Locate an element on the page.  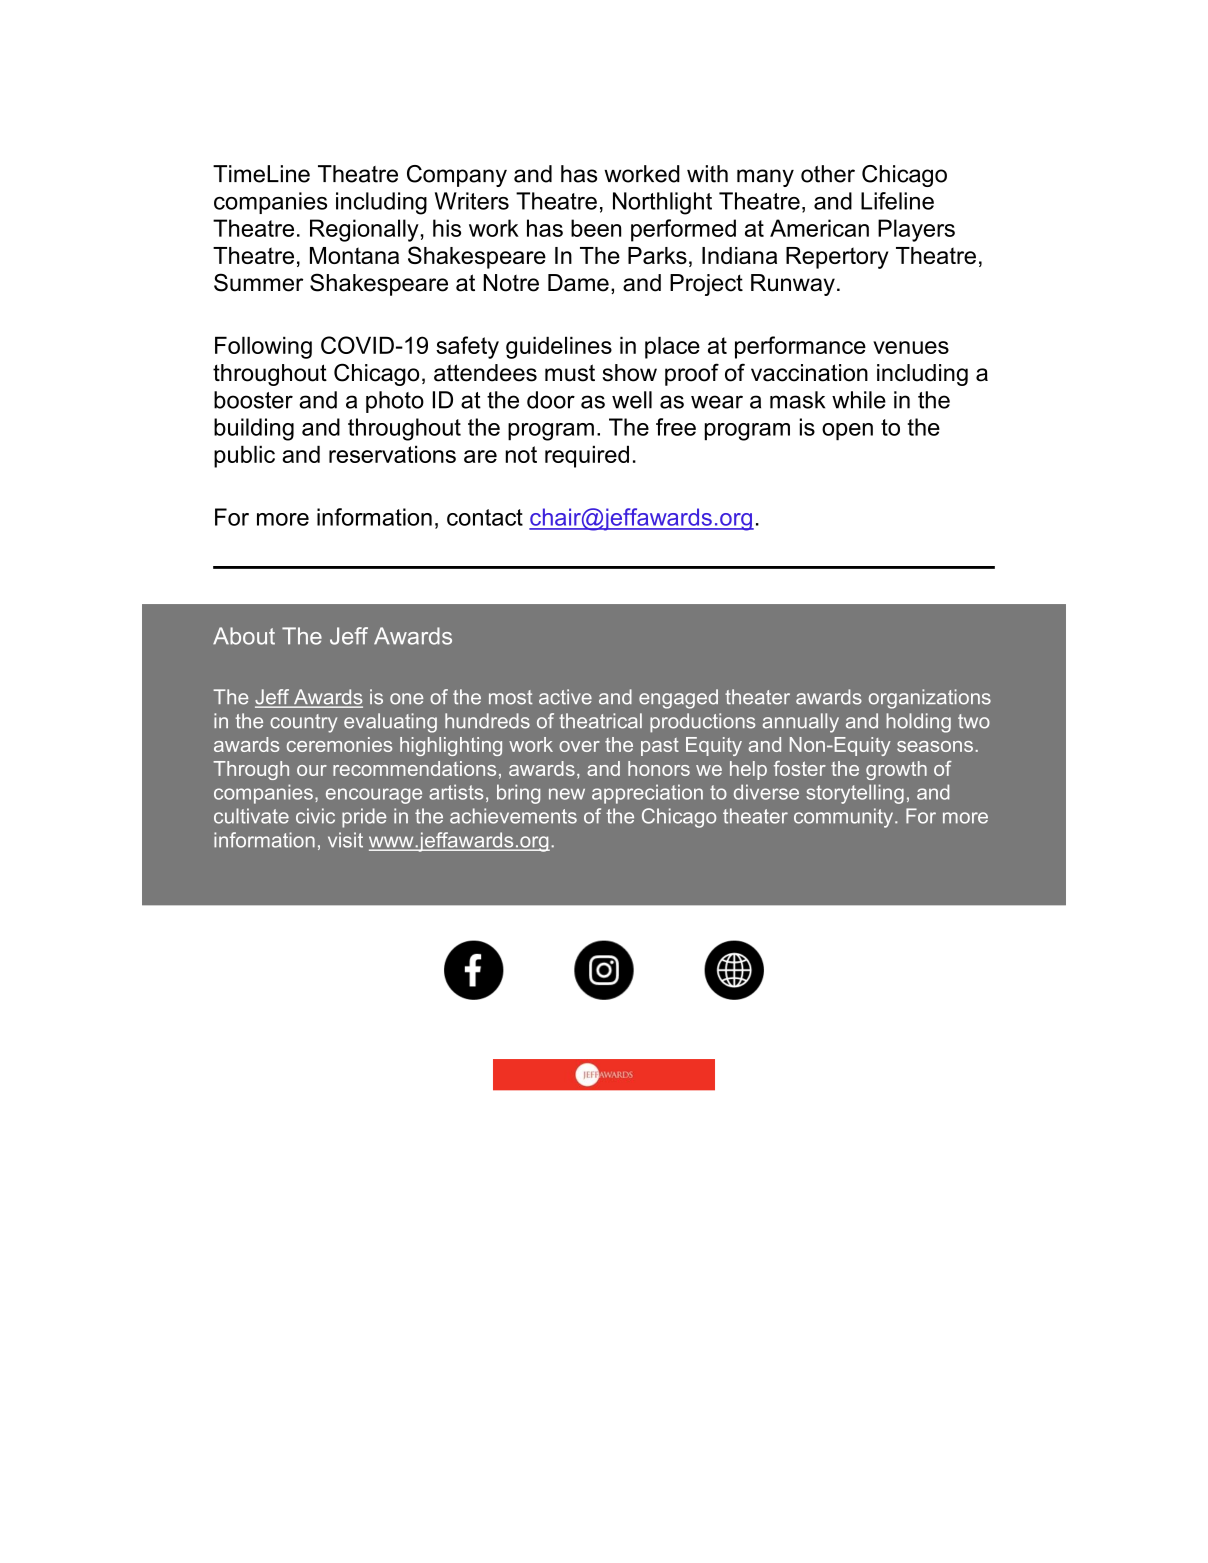
reservations is located at coordinates (392, 454).
